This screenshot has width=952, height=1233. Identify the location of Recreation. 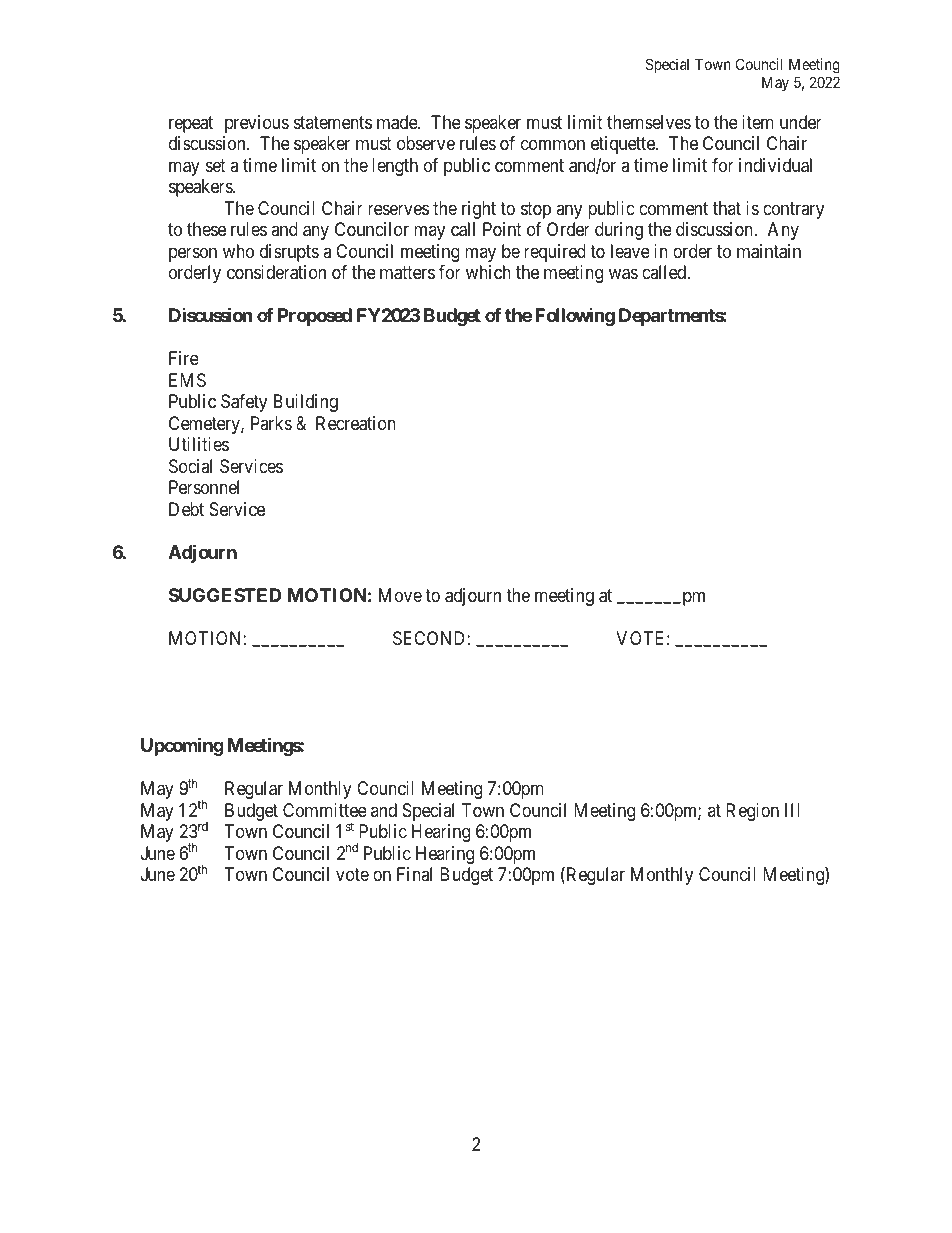
(356, 423).
